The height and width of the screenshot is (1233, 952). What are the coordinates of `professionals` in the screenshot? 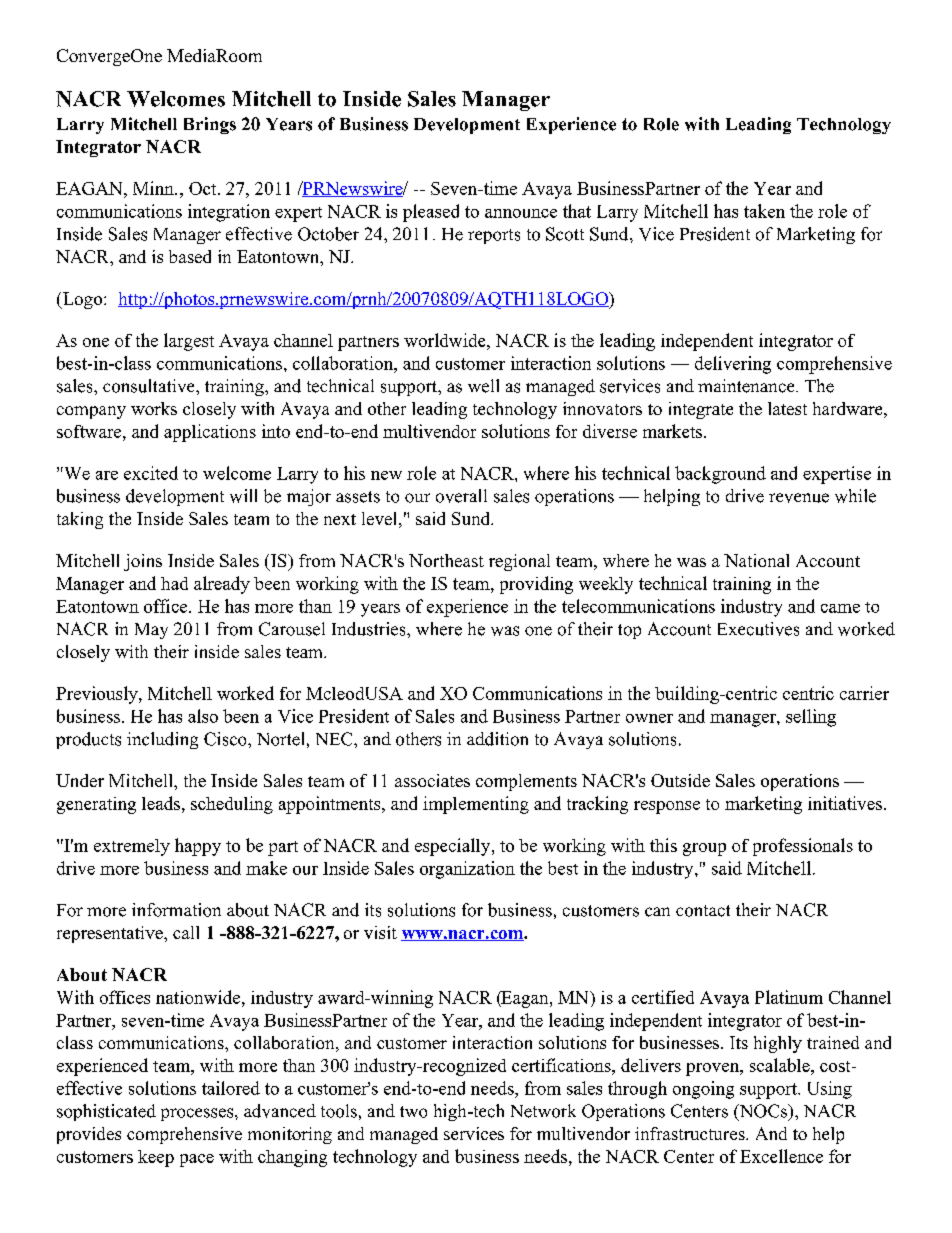 It's located at (803, 847).
